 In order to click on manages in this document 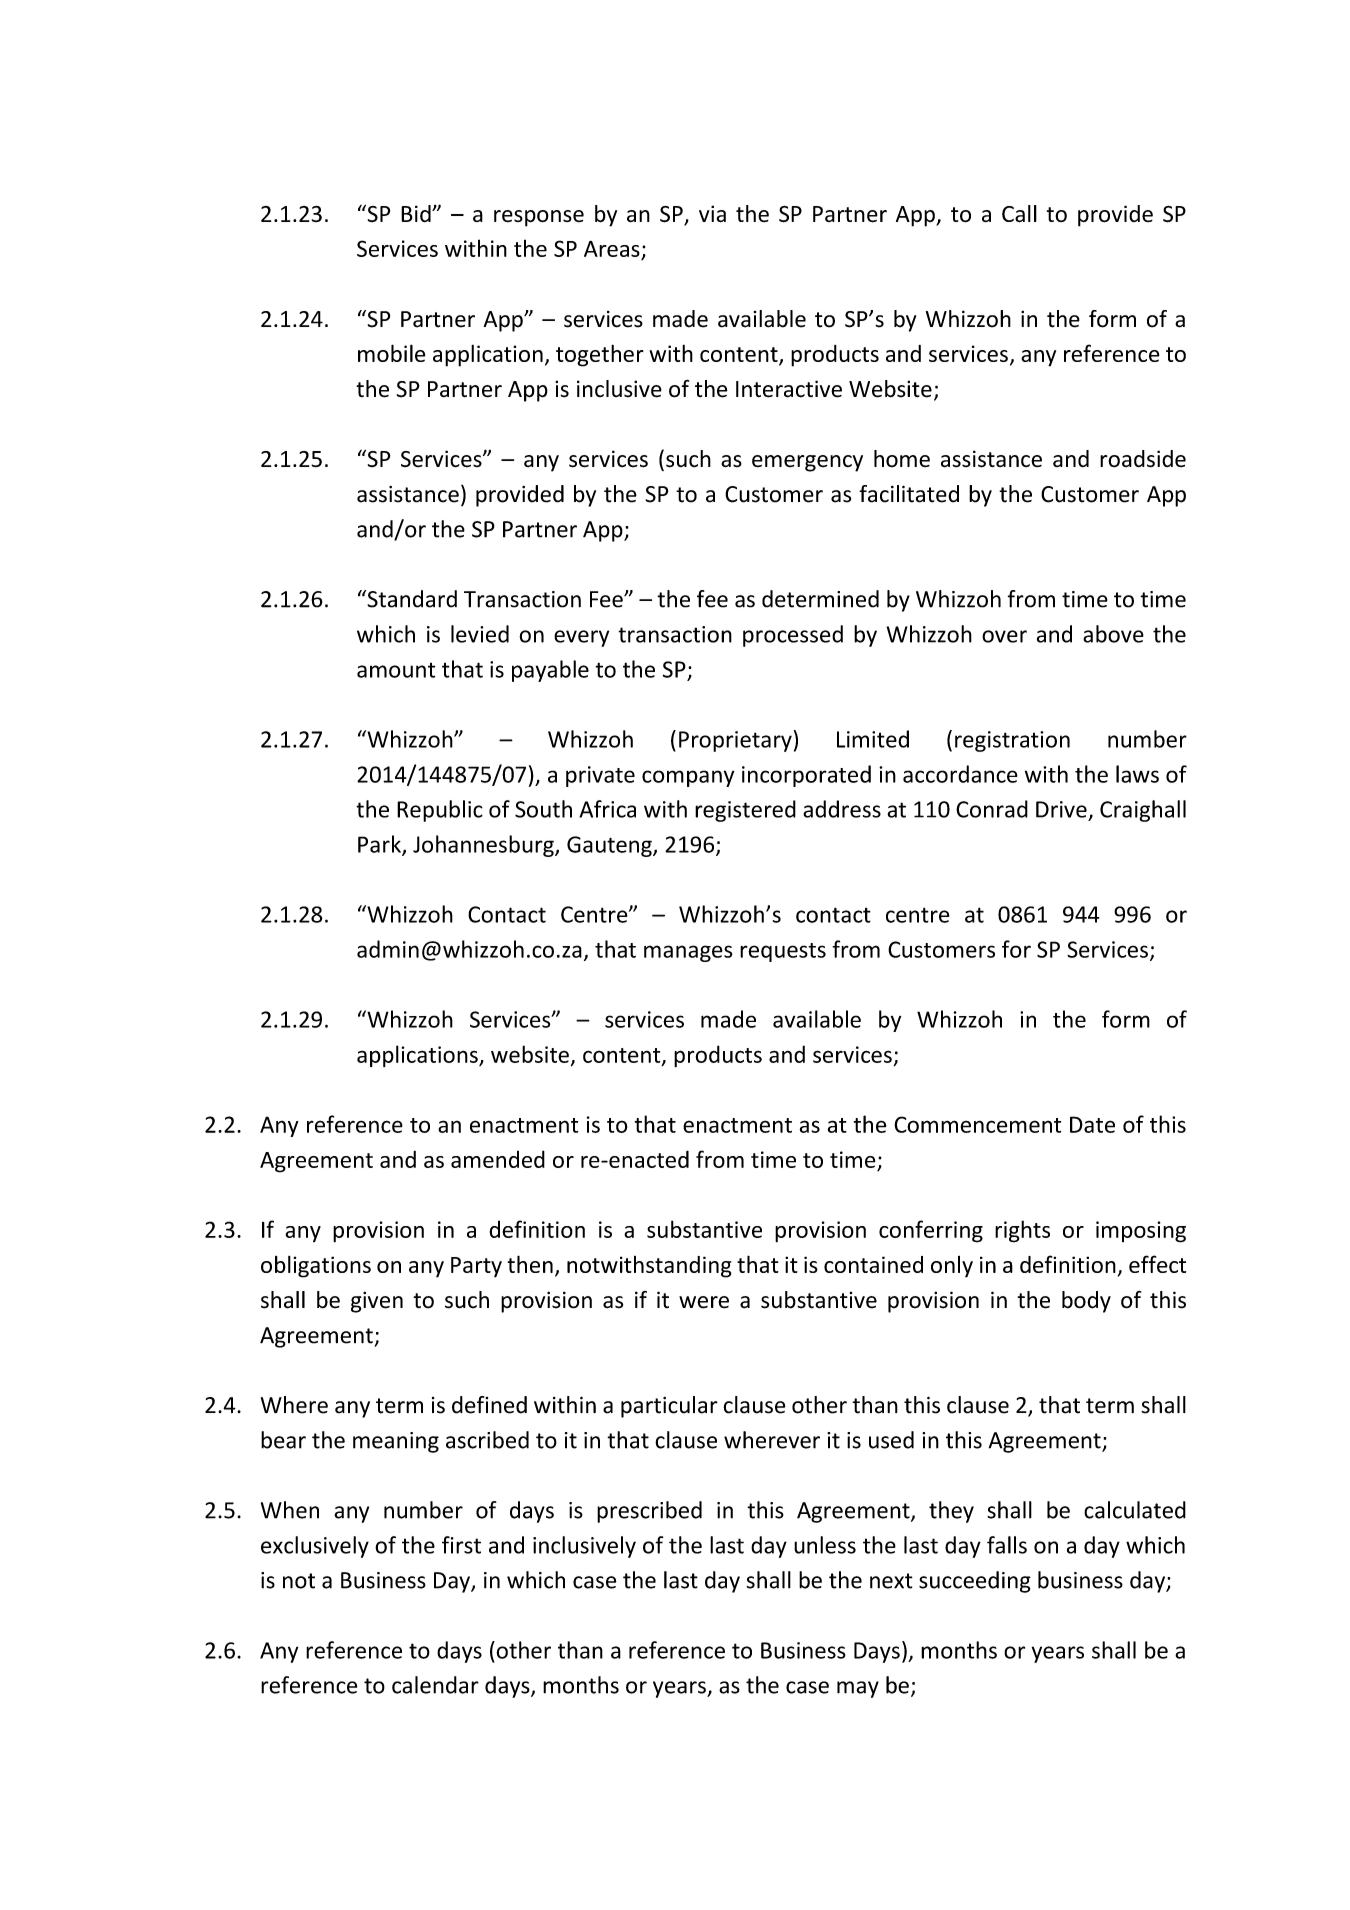, I will do `click(688, 953)`.
